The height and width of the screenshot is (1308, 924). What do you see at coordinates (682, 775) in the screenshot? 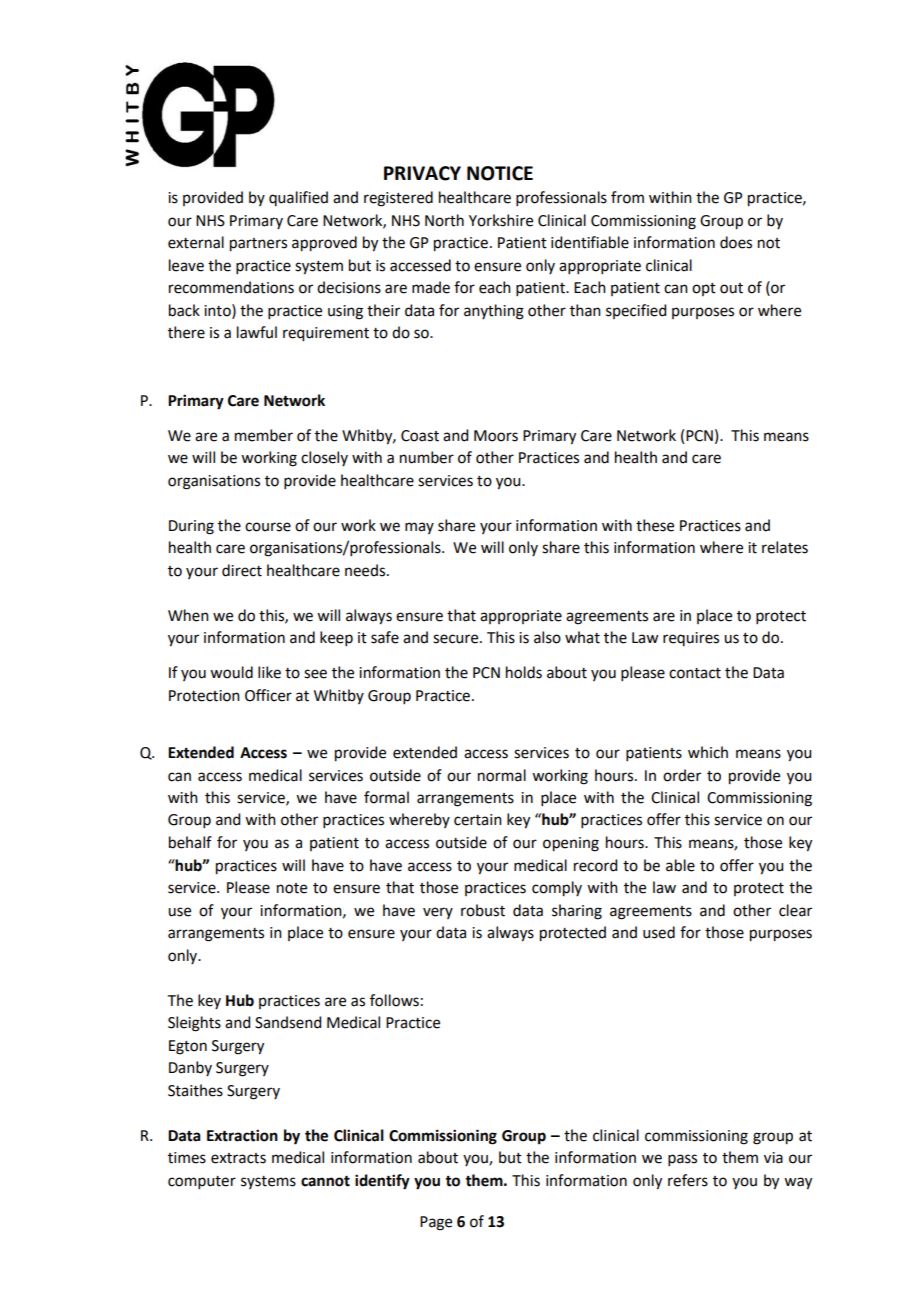
I see `order` at bounding box center [682, 775].
